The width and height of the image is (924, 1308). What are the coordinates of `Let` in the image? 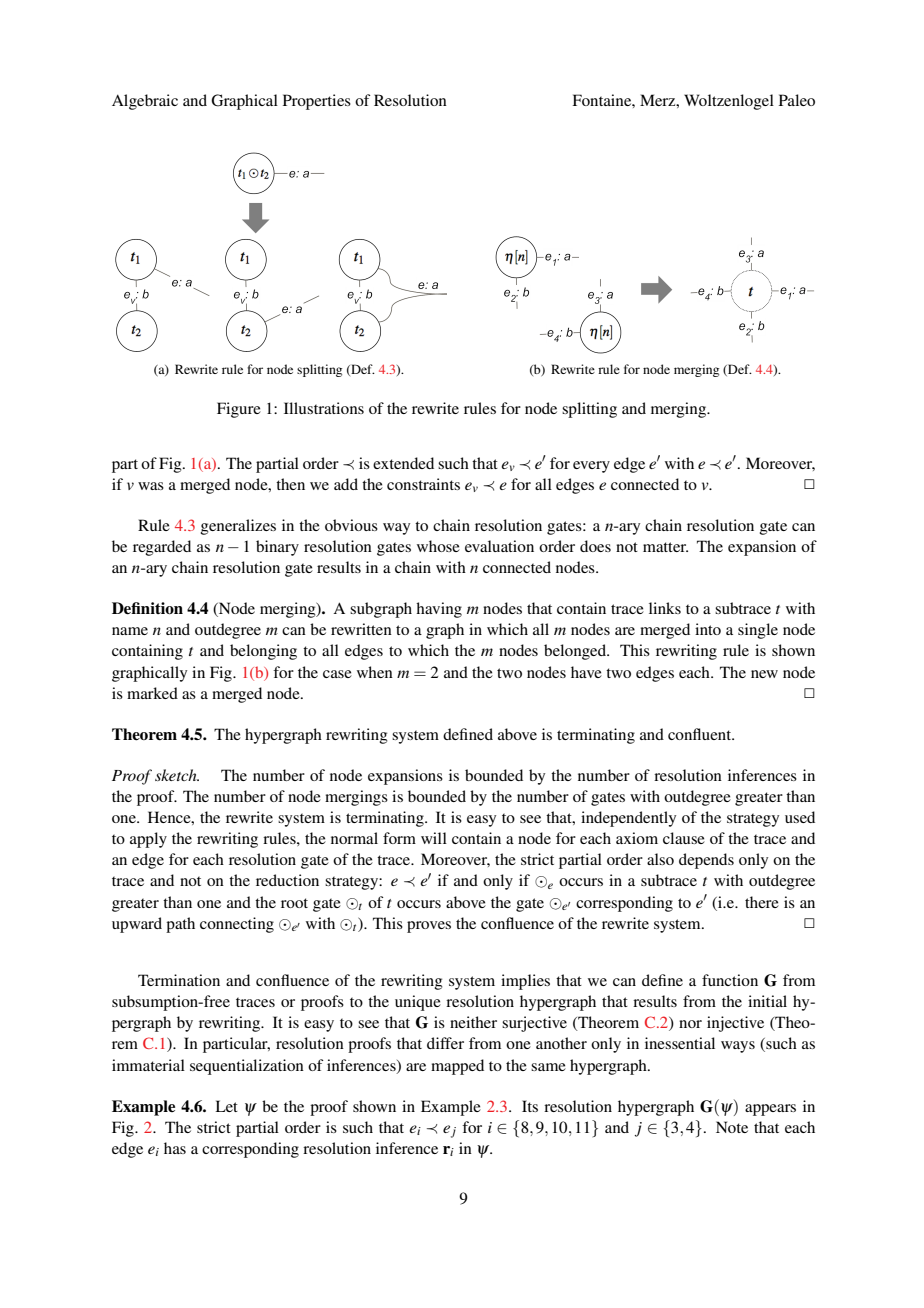 It's located at (226, 1106).
